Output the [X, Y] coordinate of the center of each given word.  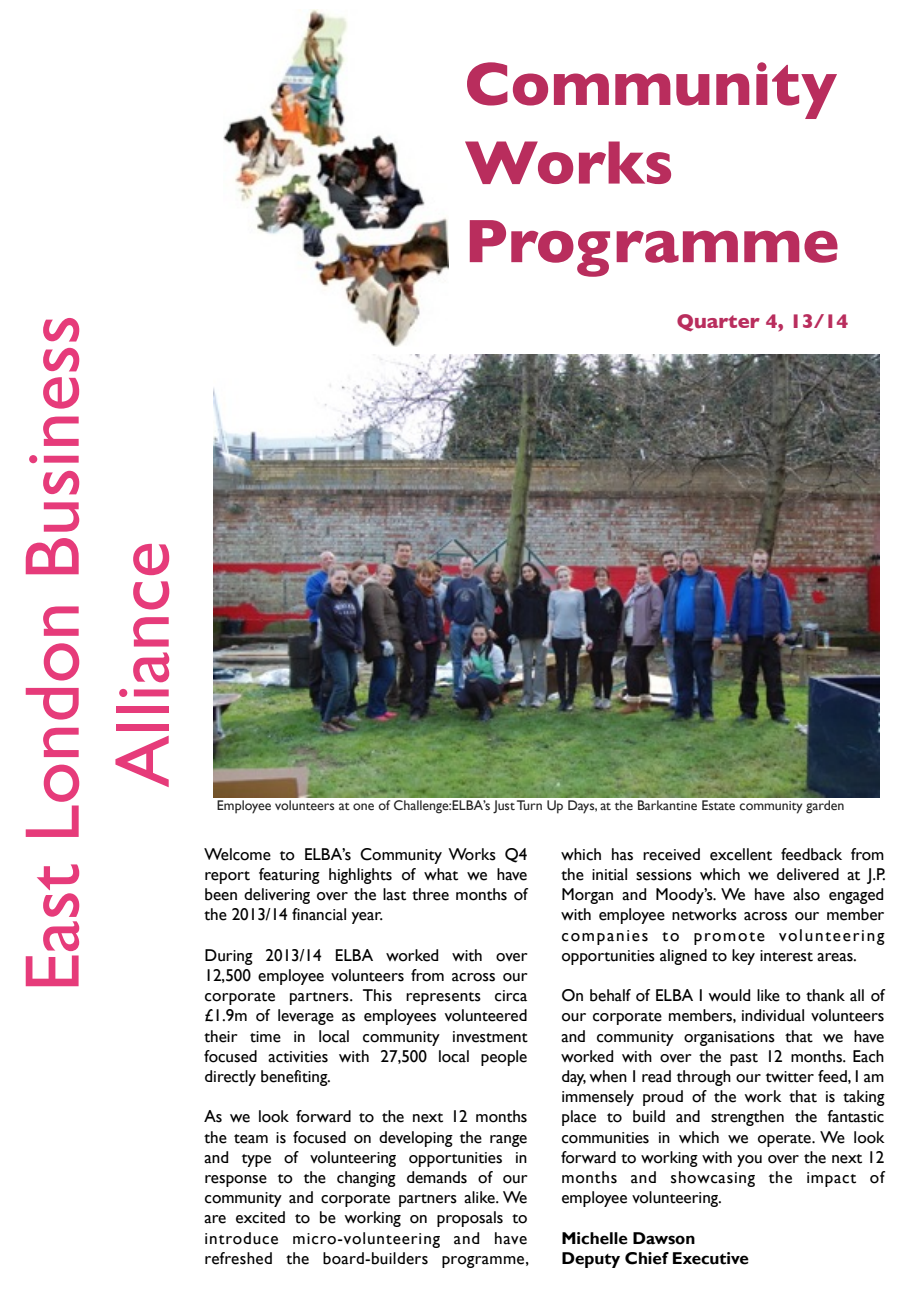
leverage [306, 1017]
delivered [808, 874]
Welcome [237, 854]
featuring [289, 876]
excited [260, 1217]
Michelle [595, 1238]
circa [511, 996]
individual [773, 1015]
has [622, 854]
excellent [741, 854]
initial [609, 874]
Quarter [718, 323]
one [363, 807]
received [671, 854]
